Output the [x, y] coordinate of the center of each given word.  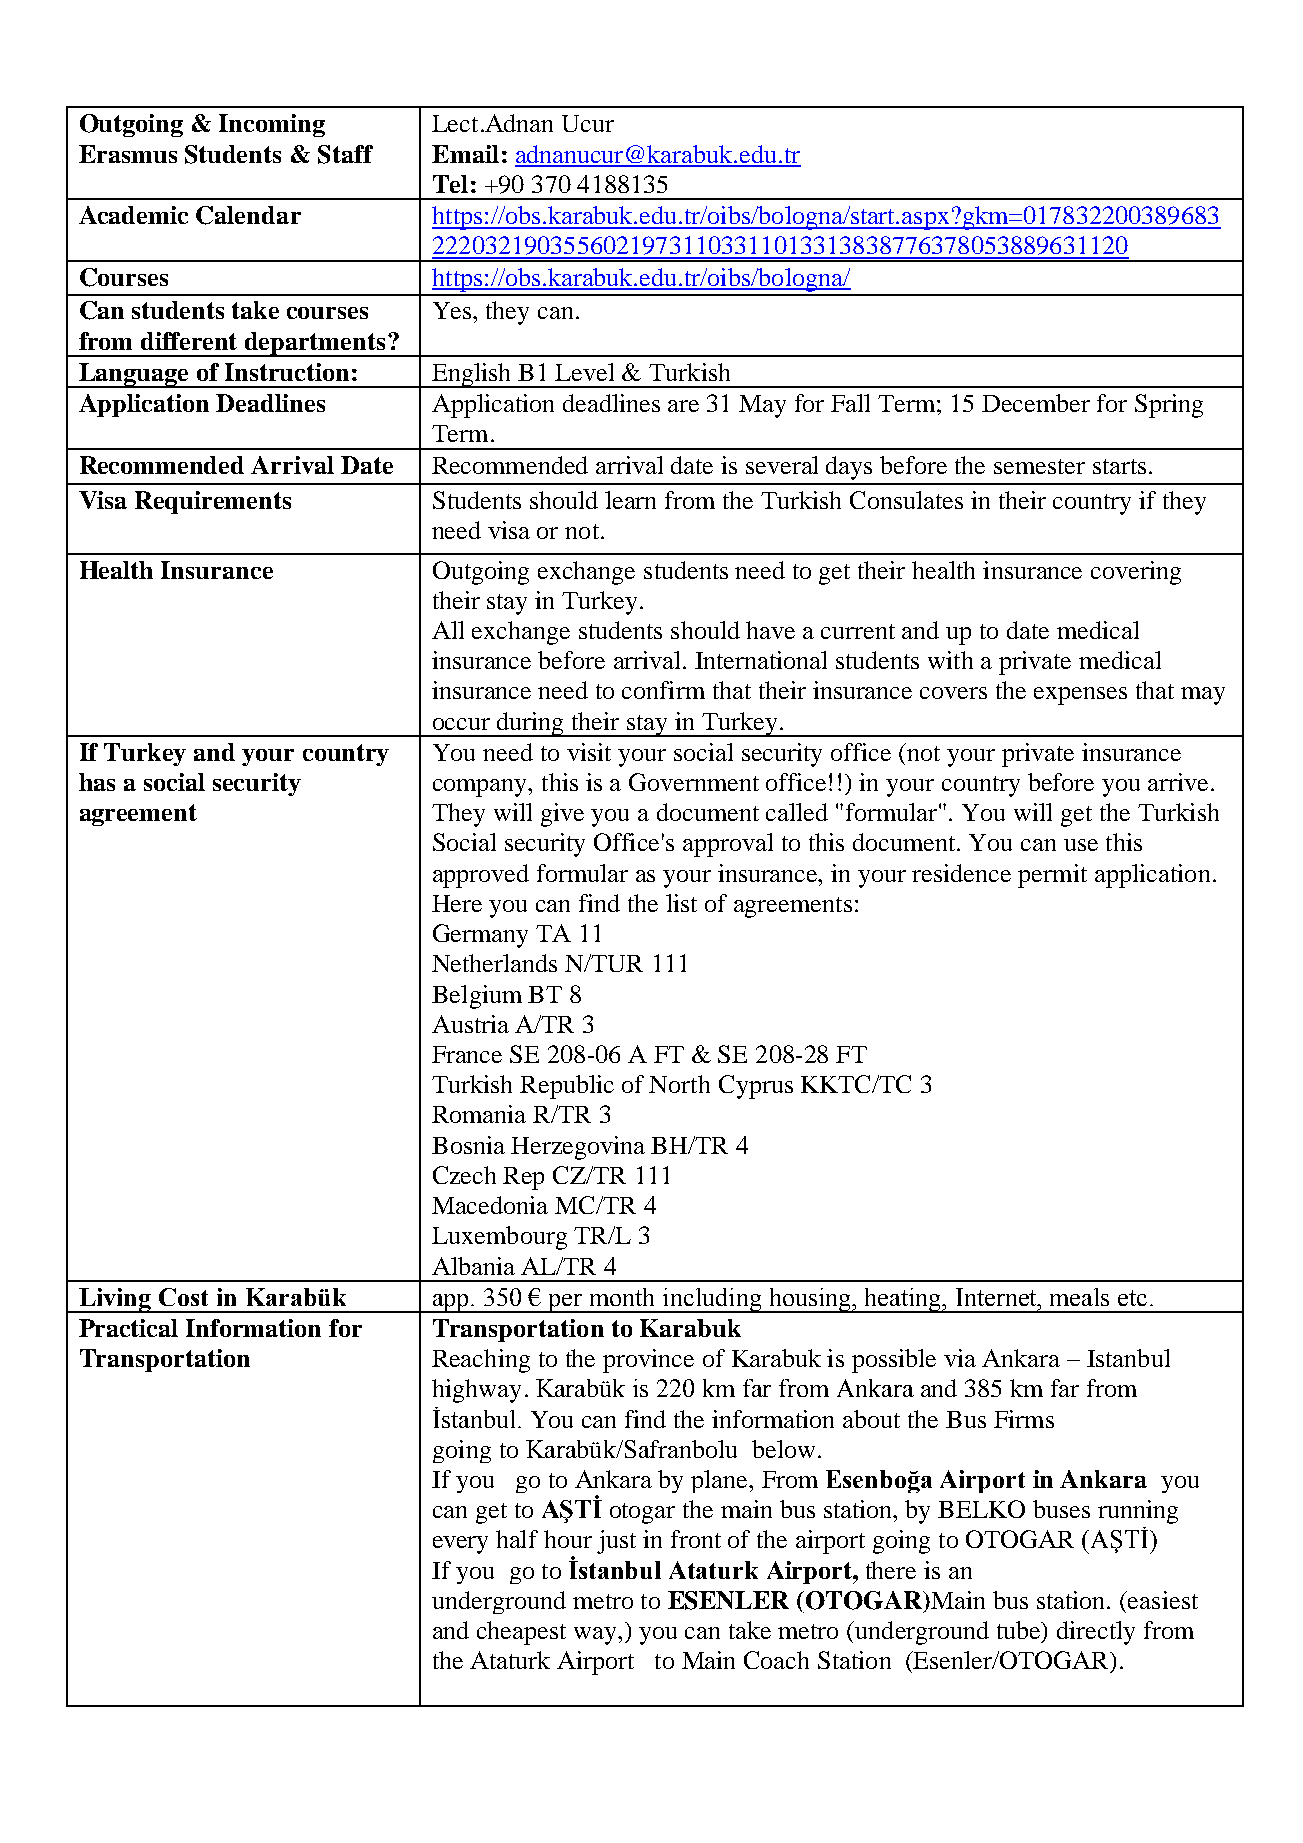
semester [1039, 466]
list [681, 903]
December [1036, 403]
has [97, 782]
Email [465, 154]
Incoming [272, 125]
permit [1052, 876]
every [460, 1545]
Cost [183, 1297]
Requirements [213, 502]
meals [1079, 1297]
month [622, 1297]
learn [630, 500]
